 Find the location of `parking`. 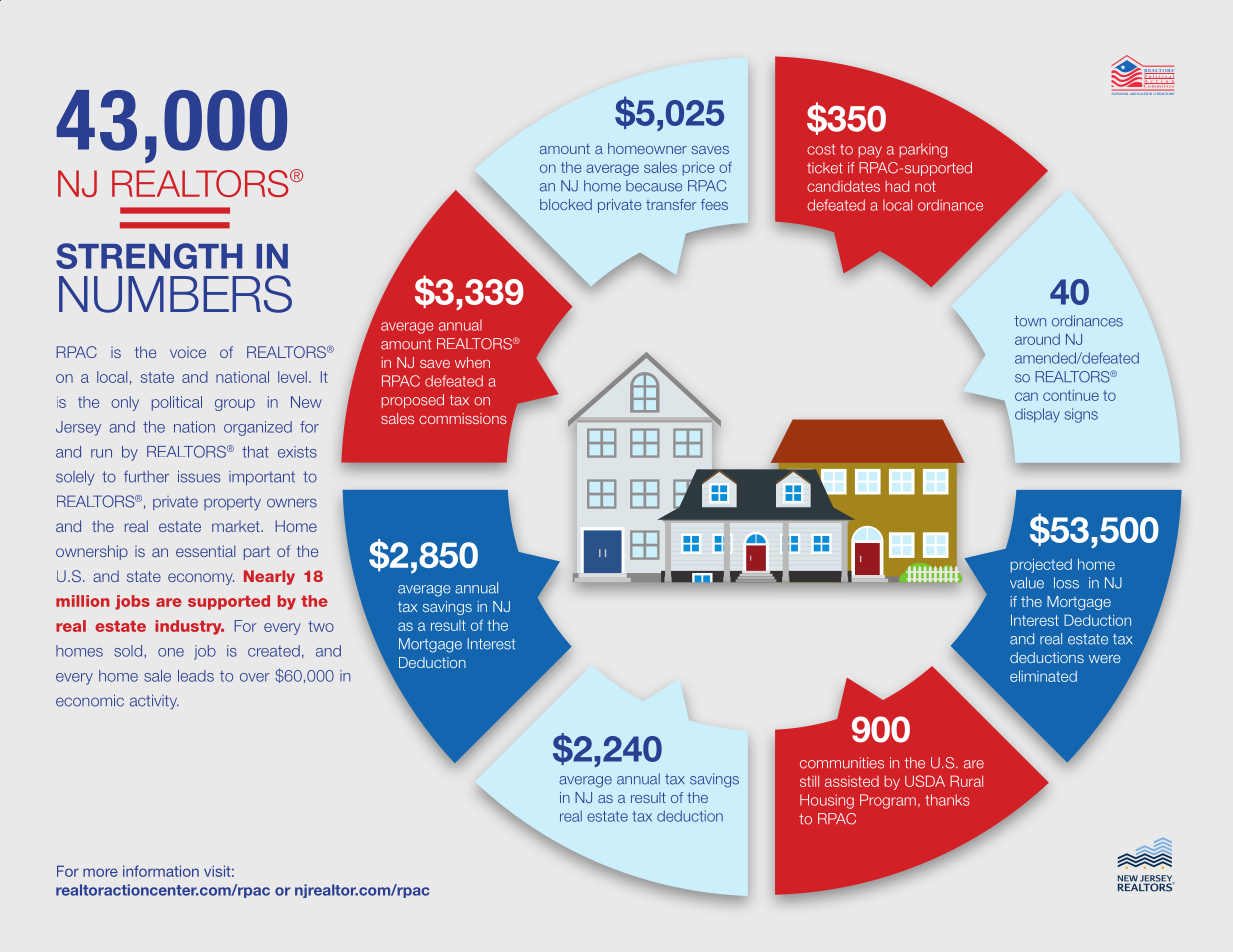

parking is located at coordinates (923, 150).
